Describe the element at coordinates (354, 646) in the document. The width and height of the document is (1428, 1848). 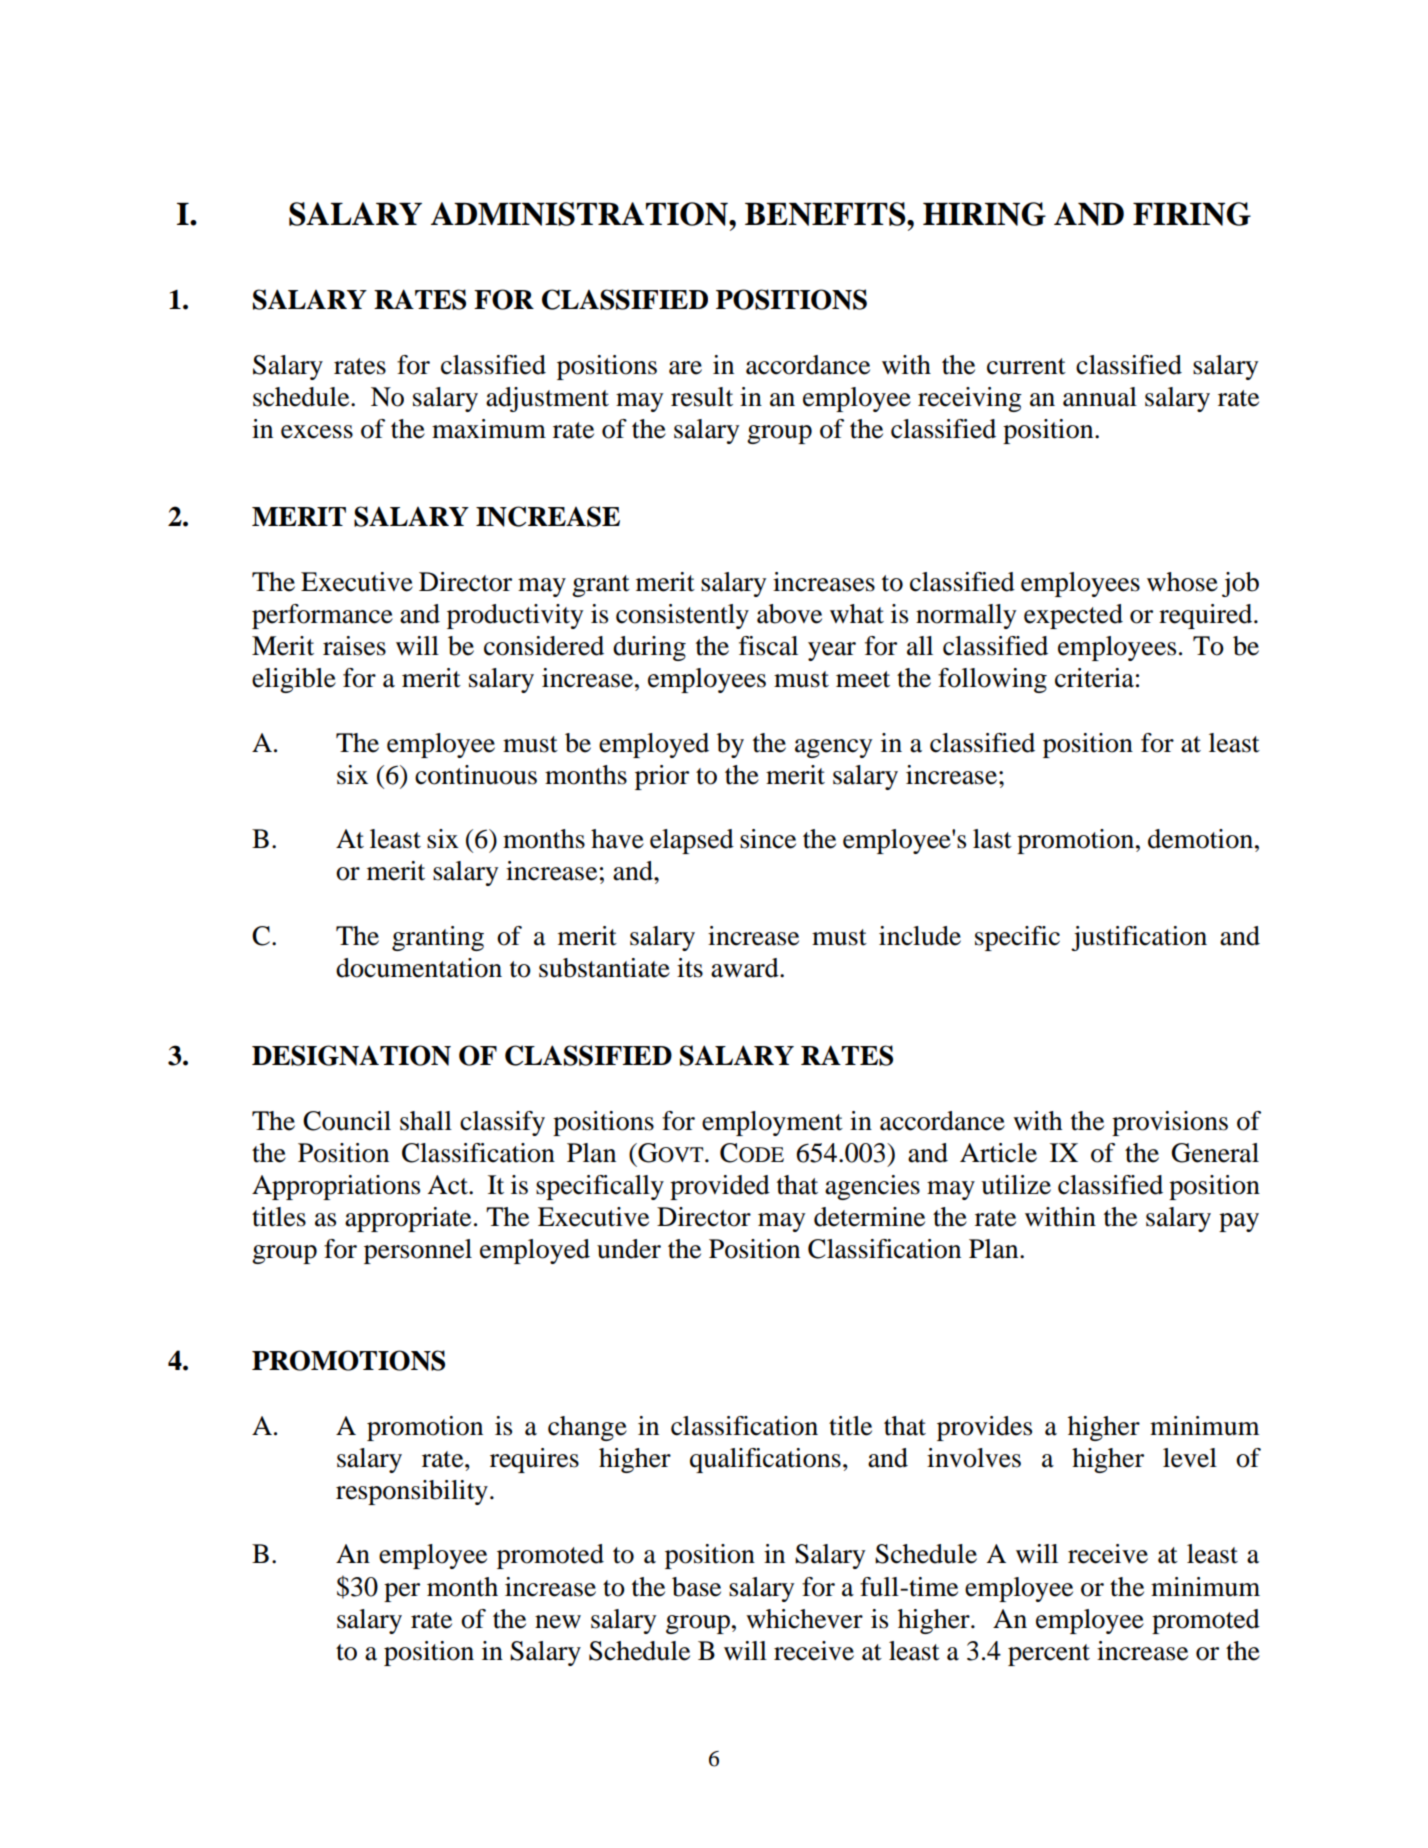
I see `raises` at that location.
